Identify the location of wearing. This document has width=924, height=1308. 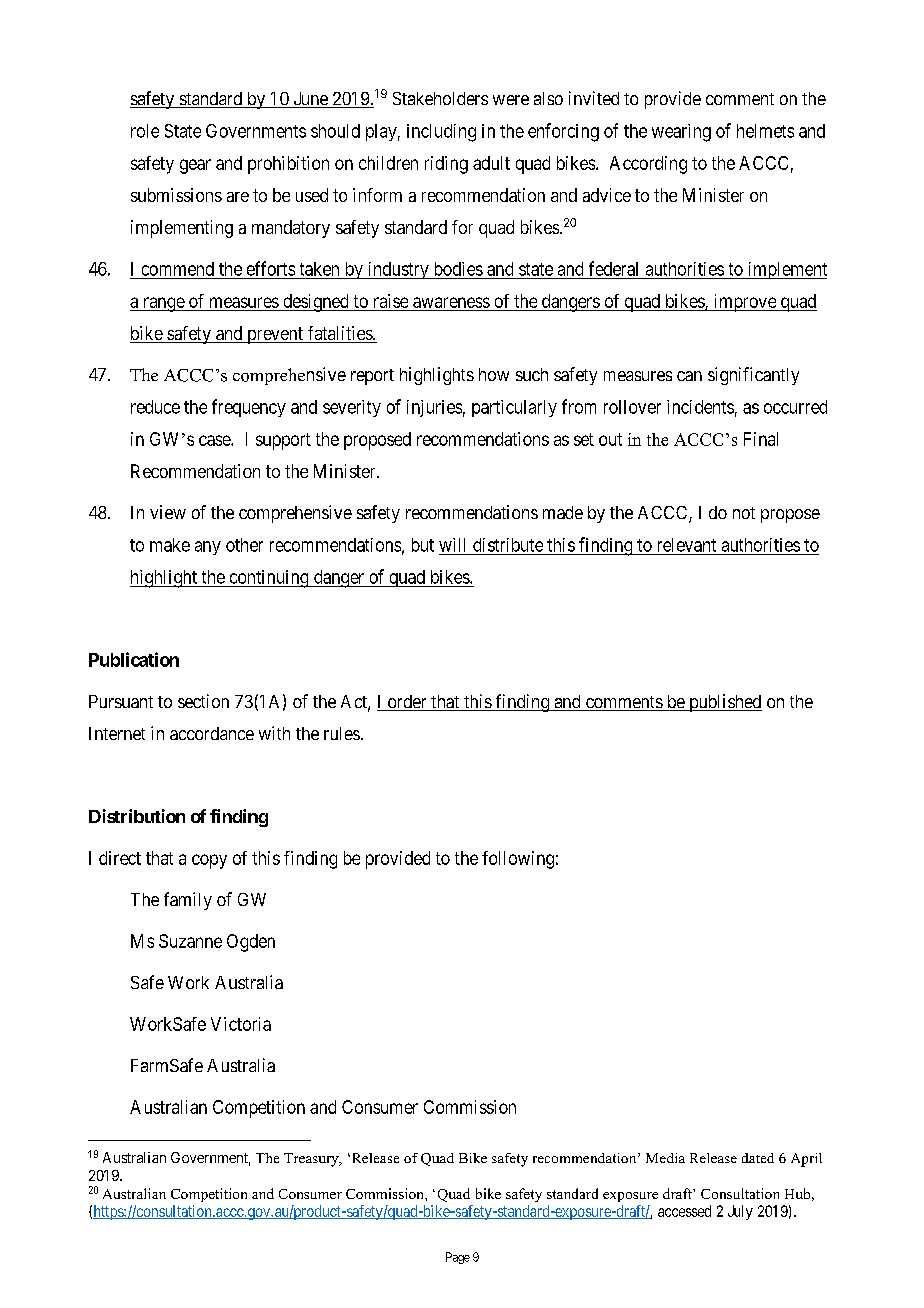
(681, 133).
